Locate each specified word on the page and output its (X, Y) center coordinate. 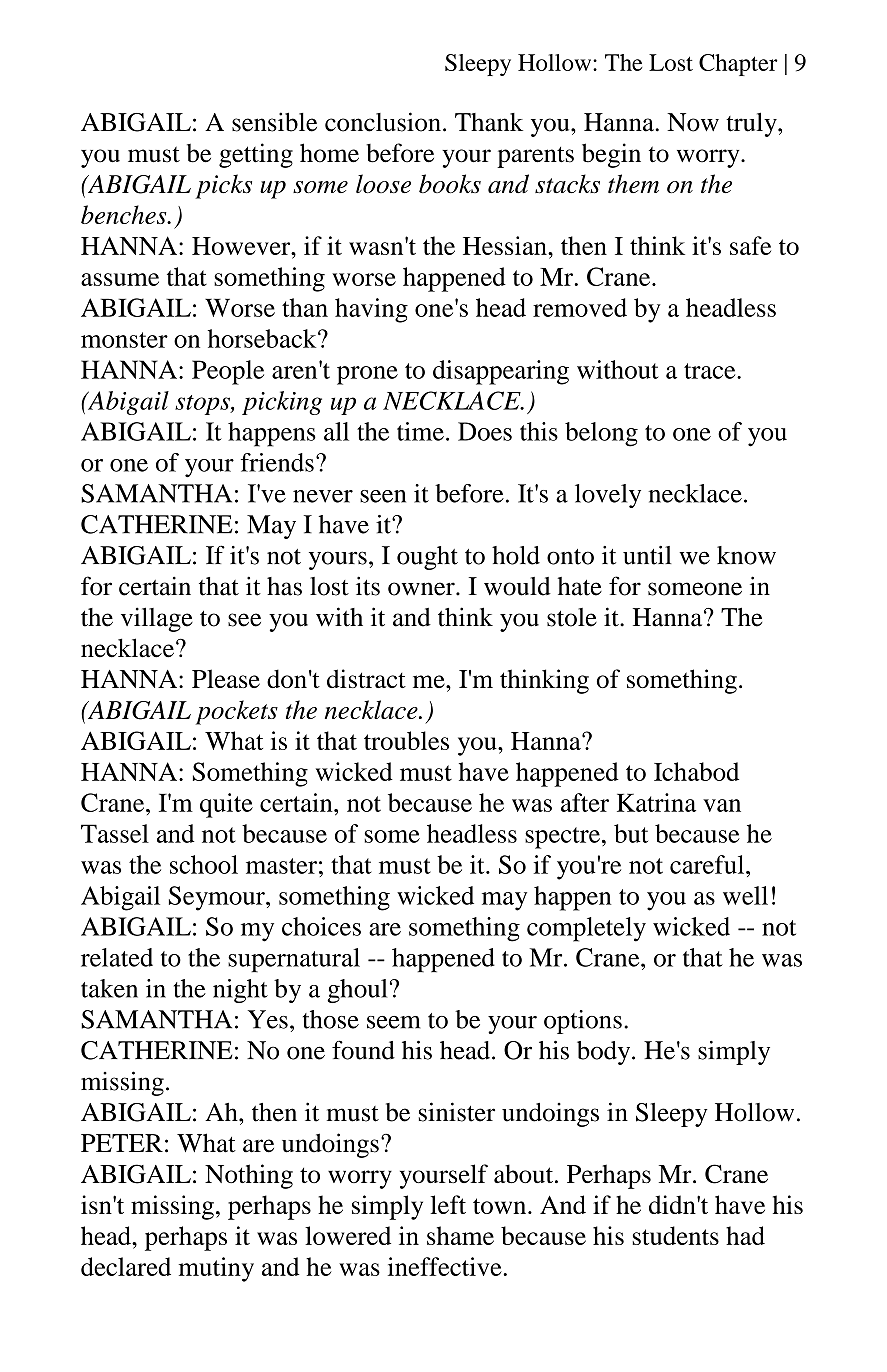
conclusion (383, 122)
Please (226, 678)
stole (572, 617)
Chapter (738, 65)
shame (460, 1235)
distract (366, 678)
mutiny (216, 1269)
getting (256, 155)
